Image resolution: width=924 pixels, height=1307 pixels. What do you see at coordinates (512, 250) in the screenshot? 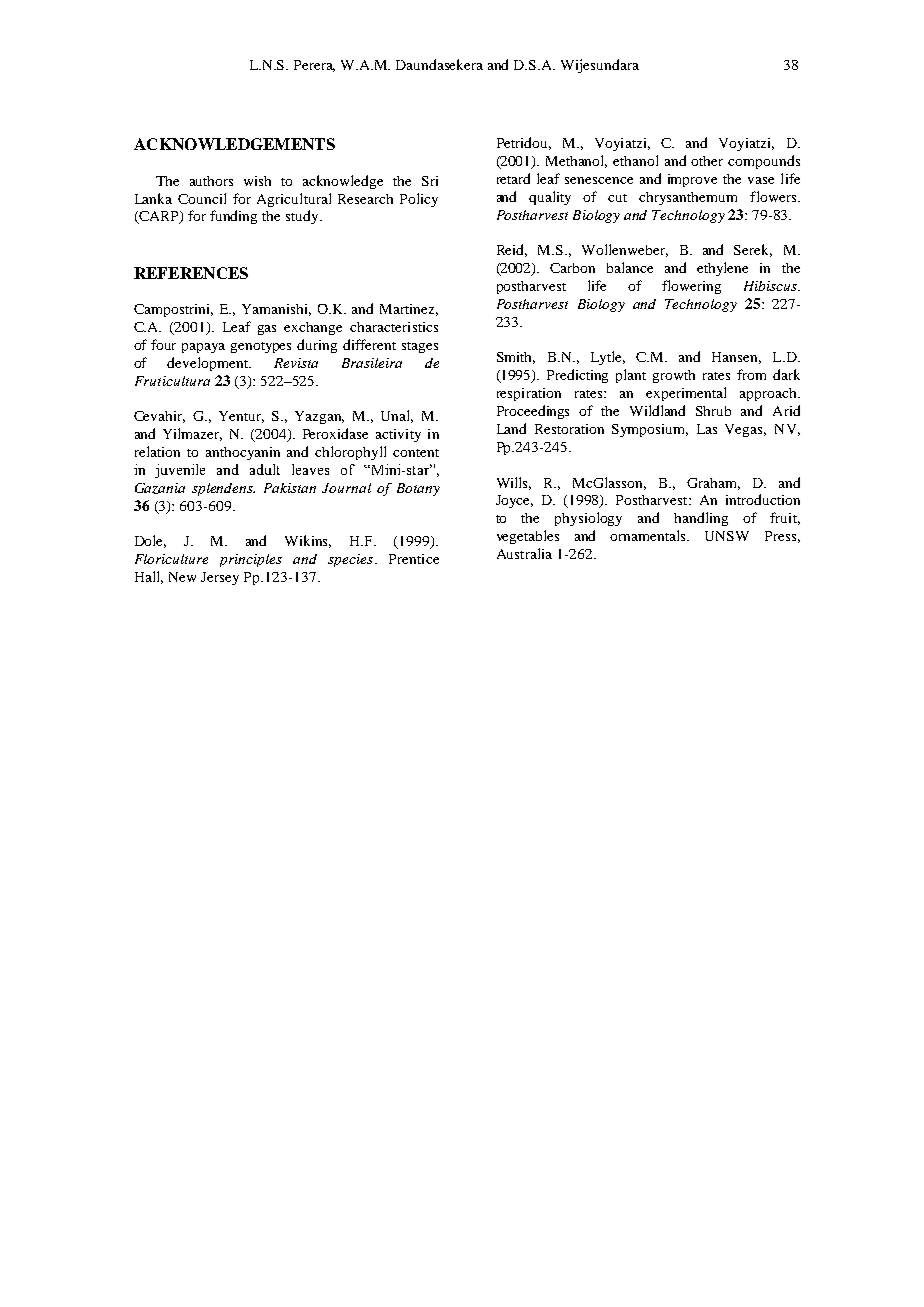
I see `Reid` at bounding box center [512, 250].
